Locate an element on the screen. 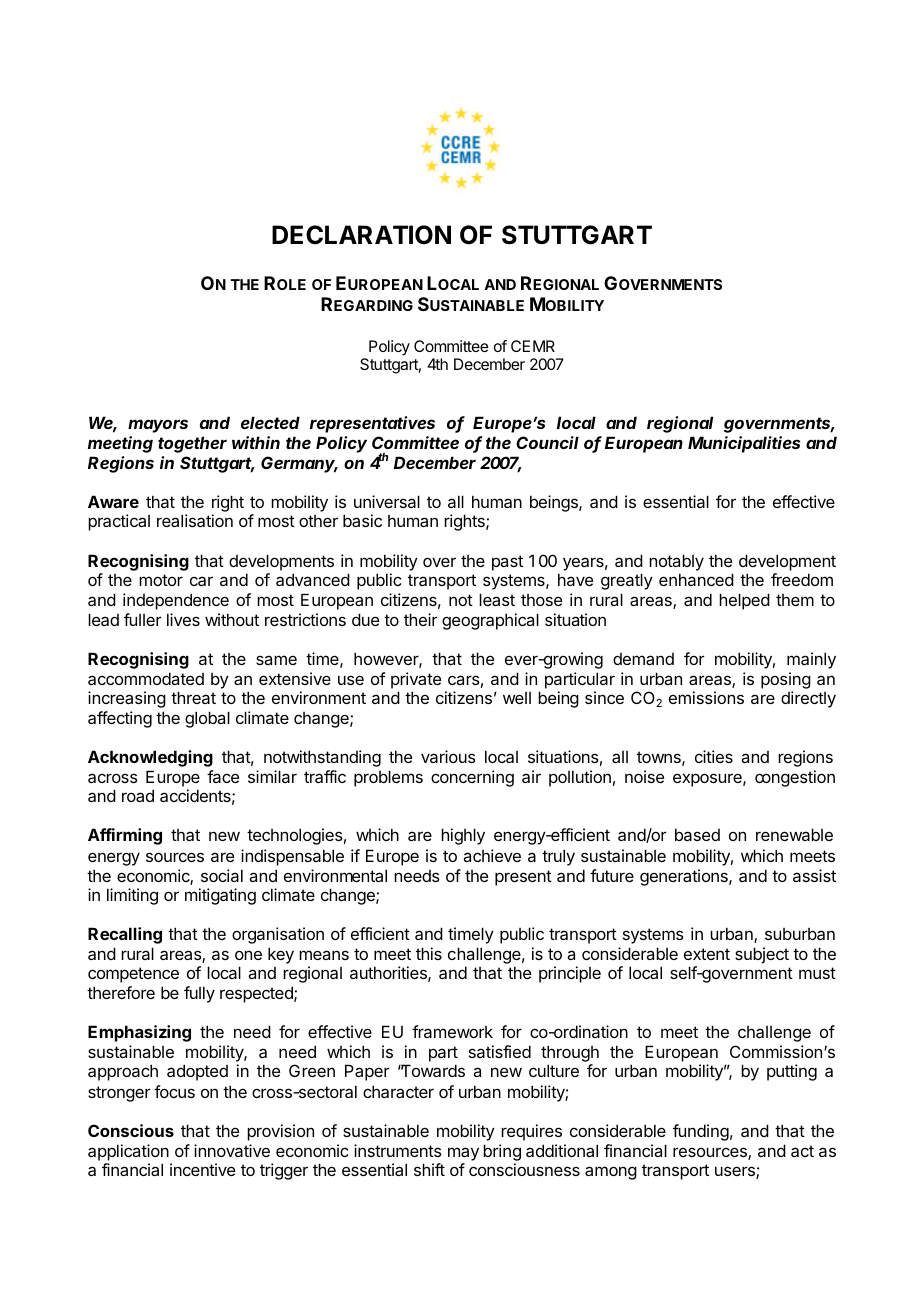  incentive is located at coordinates (202, 1169).
